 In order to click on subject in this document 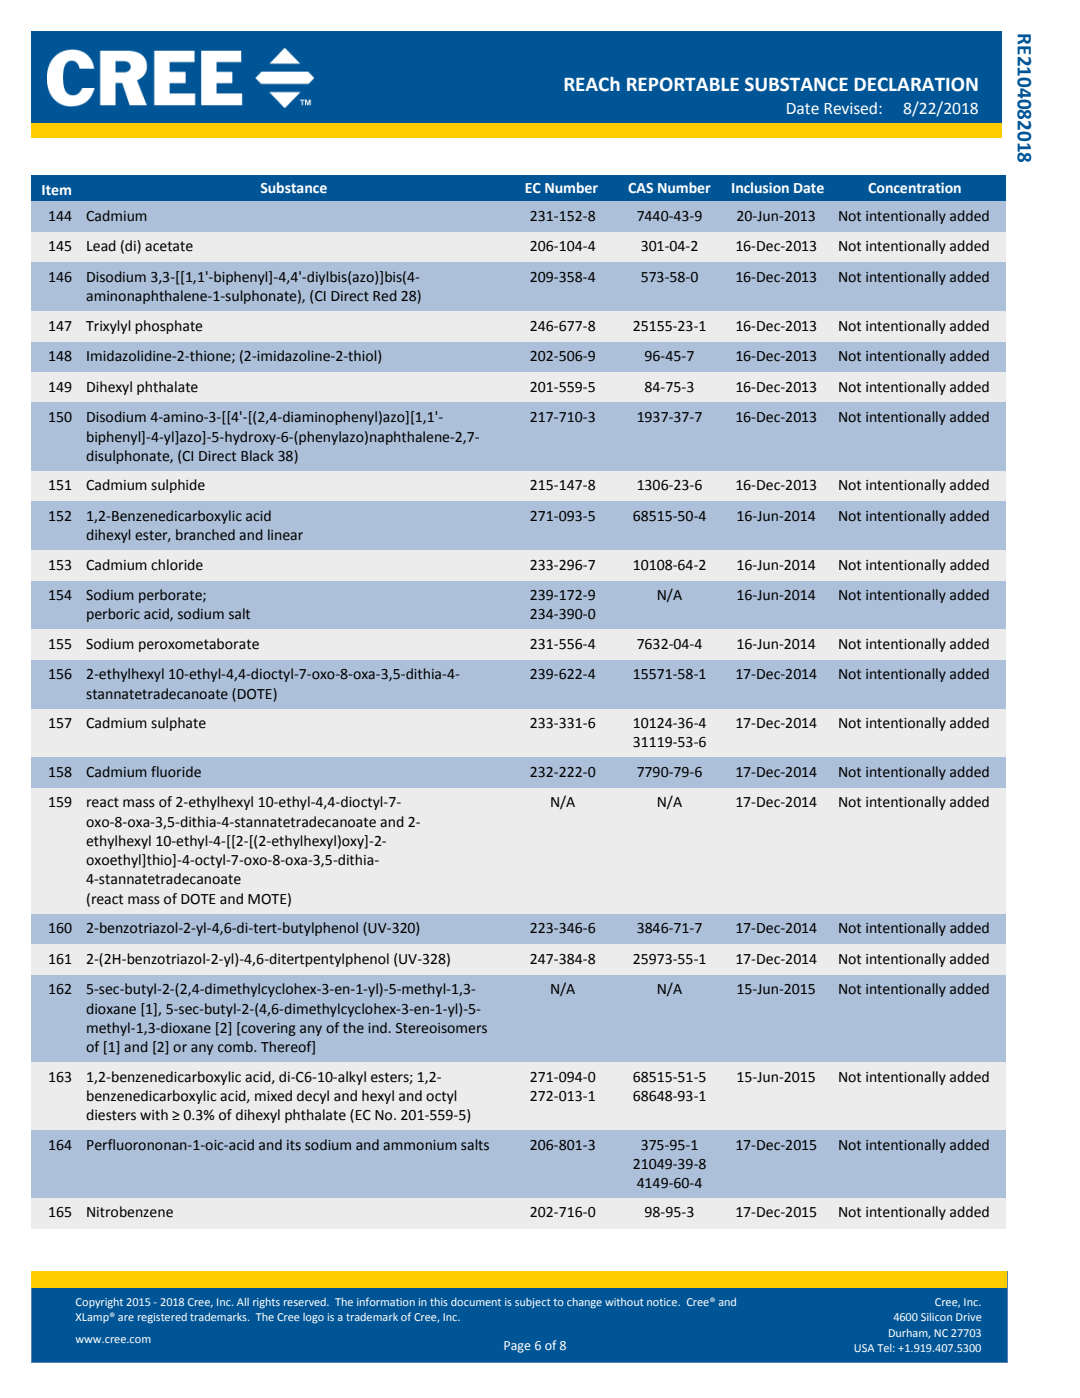, I will do `click(533, 1303)`.
